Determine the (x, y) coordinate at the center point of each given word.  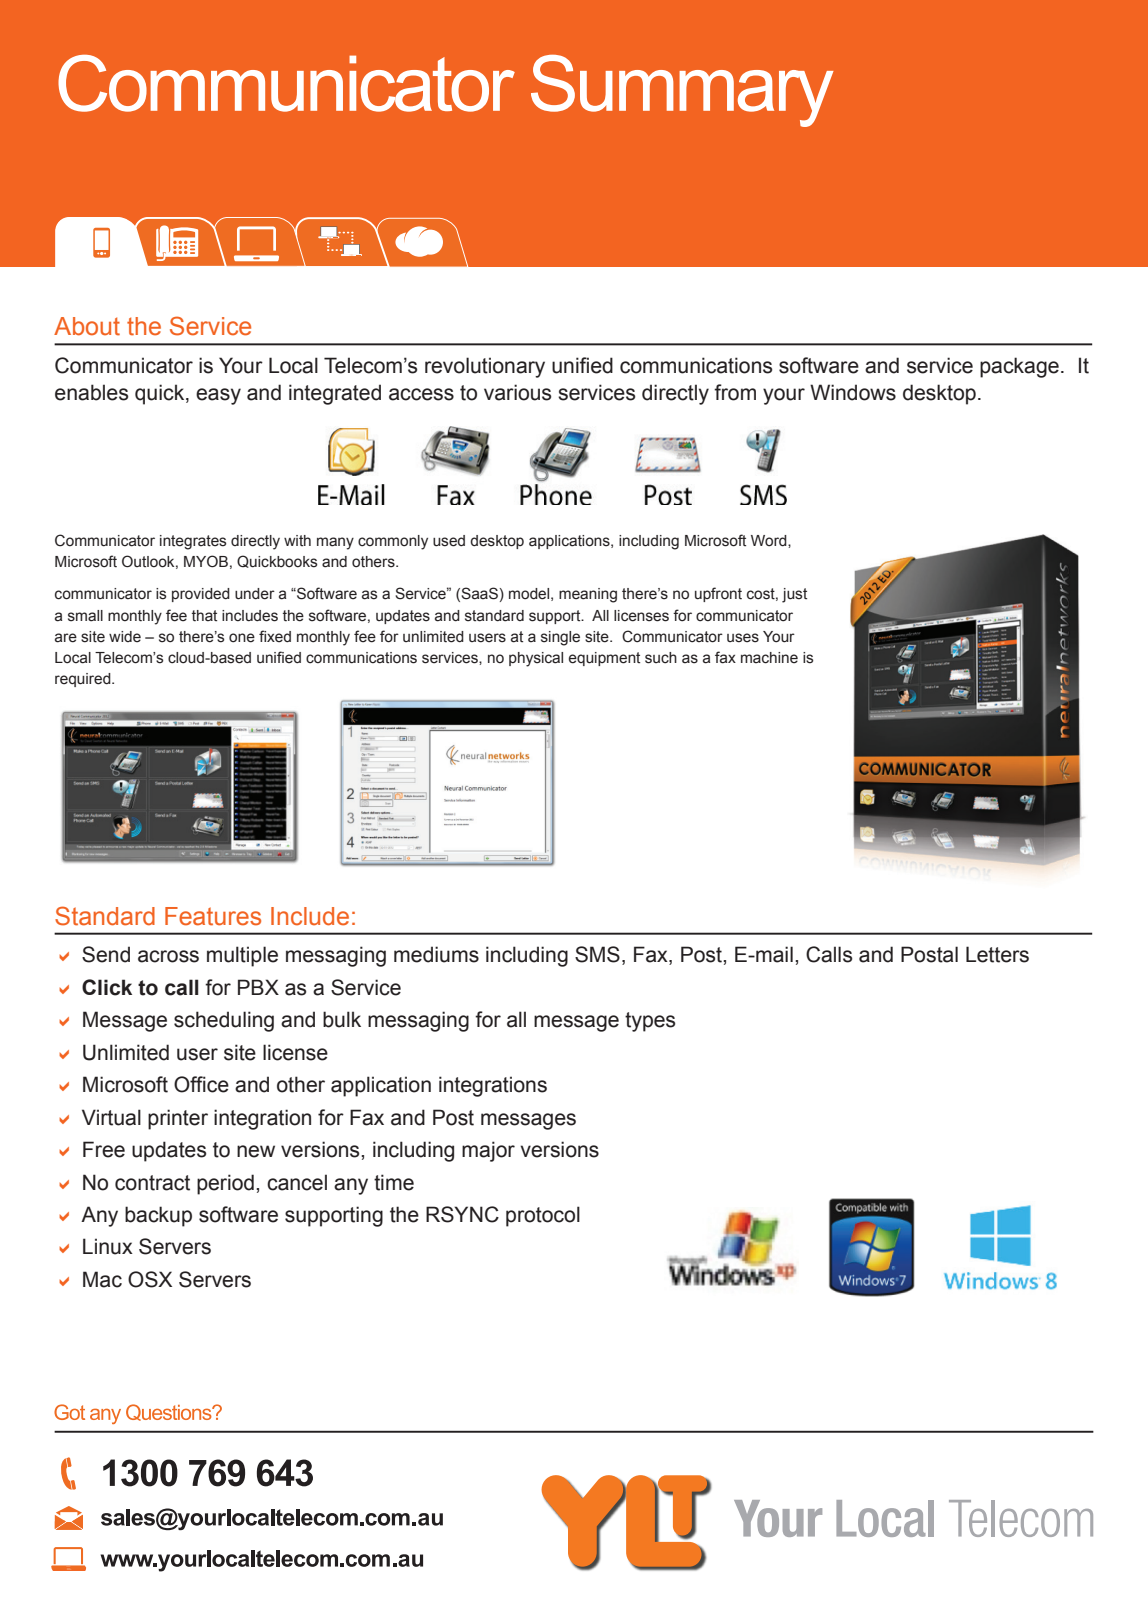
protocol (543, 1216)
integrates (193, 542)
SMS (597, 954)
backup (158, 1216)
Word (770, 541)
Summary (682, 91)
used (449, 541)
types (650, 1022)
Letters (997, 954)
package (1019, 367)
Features (213, 916)
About (87, 326)
